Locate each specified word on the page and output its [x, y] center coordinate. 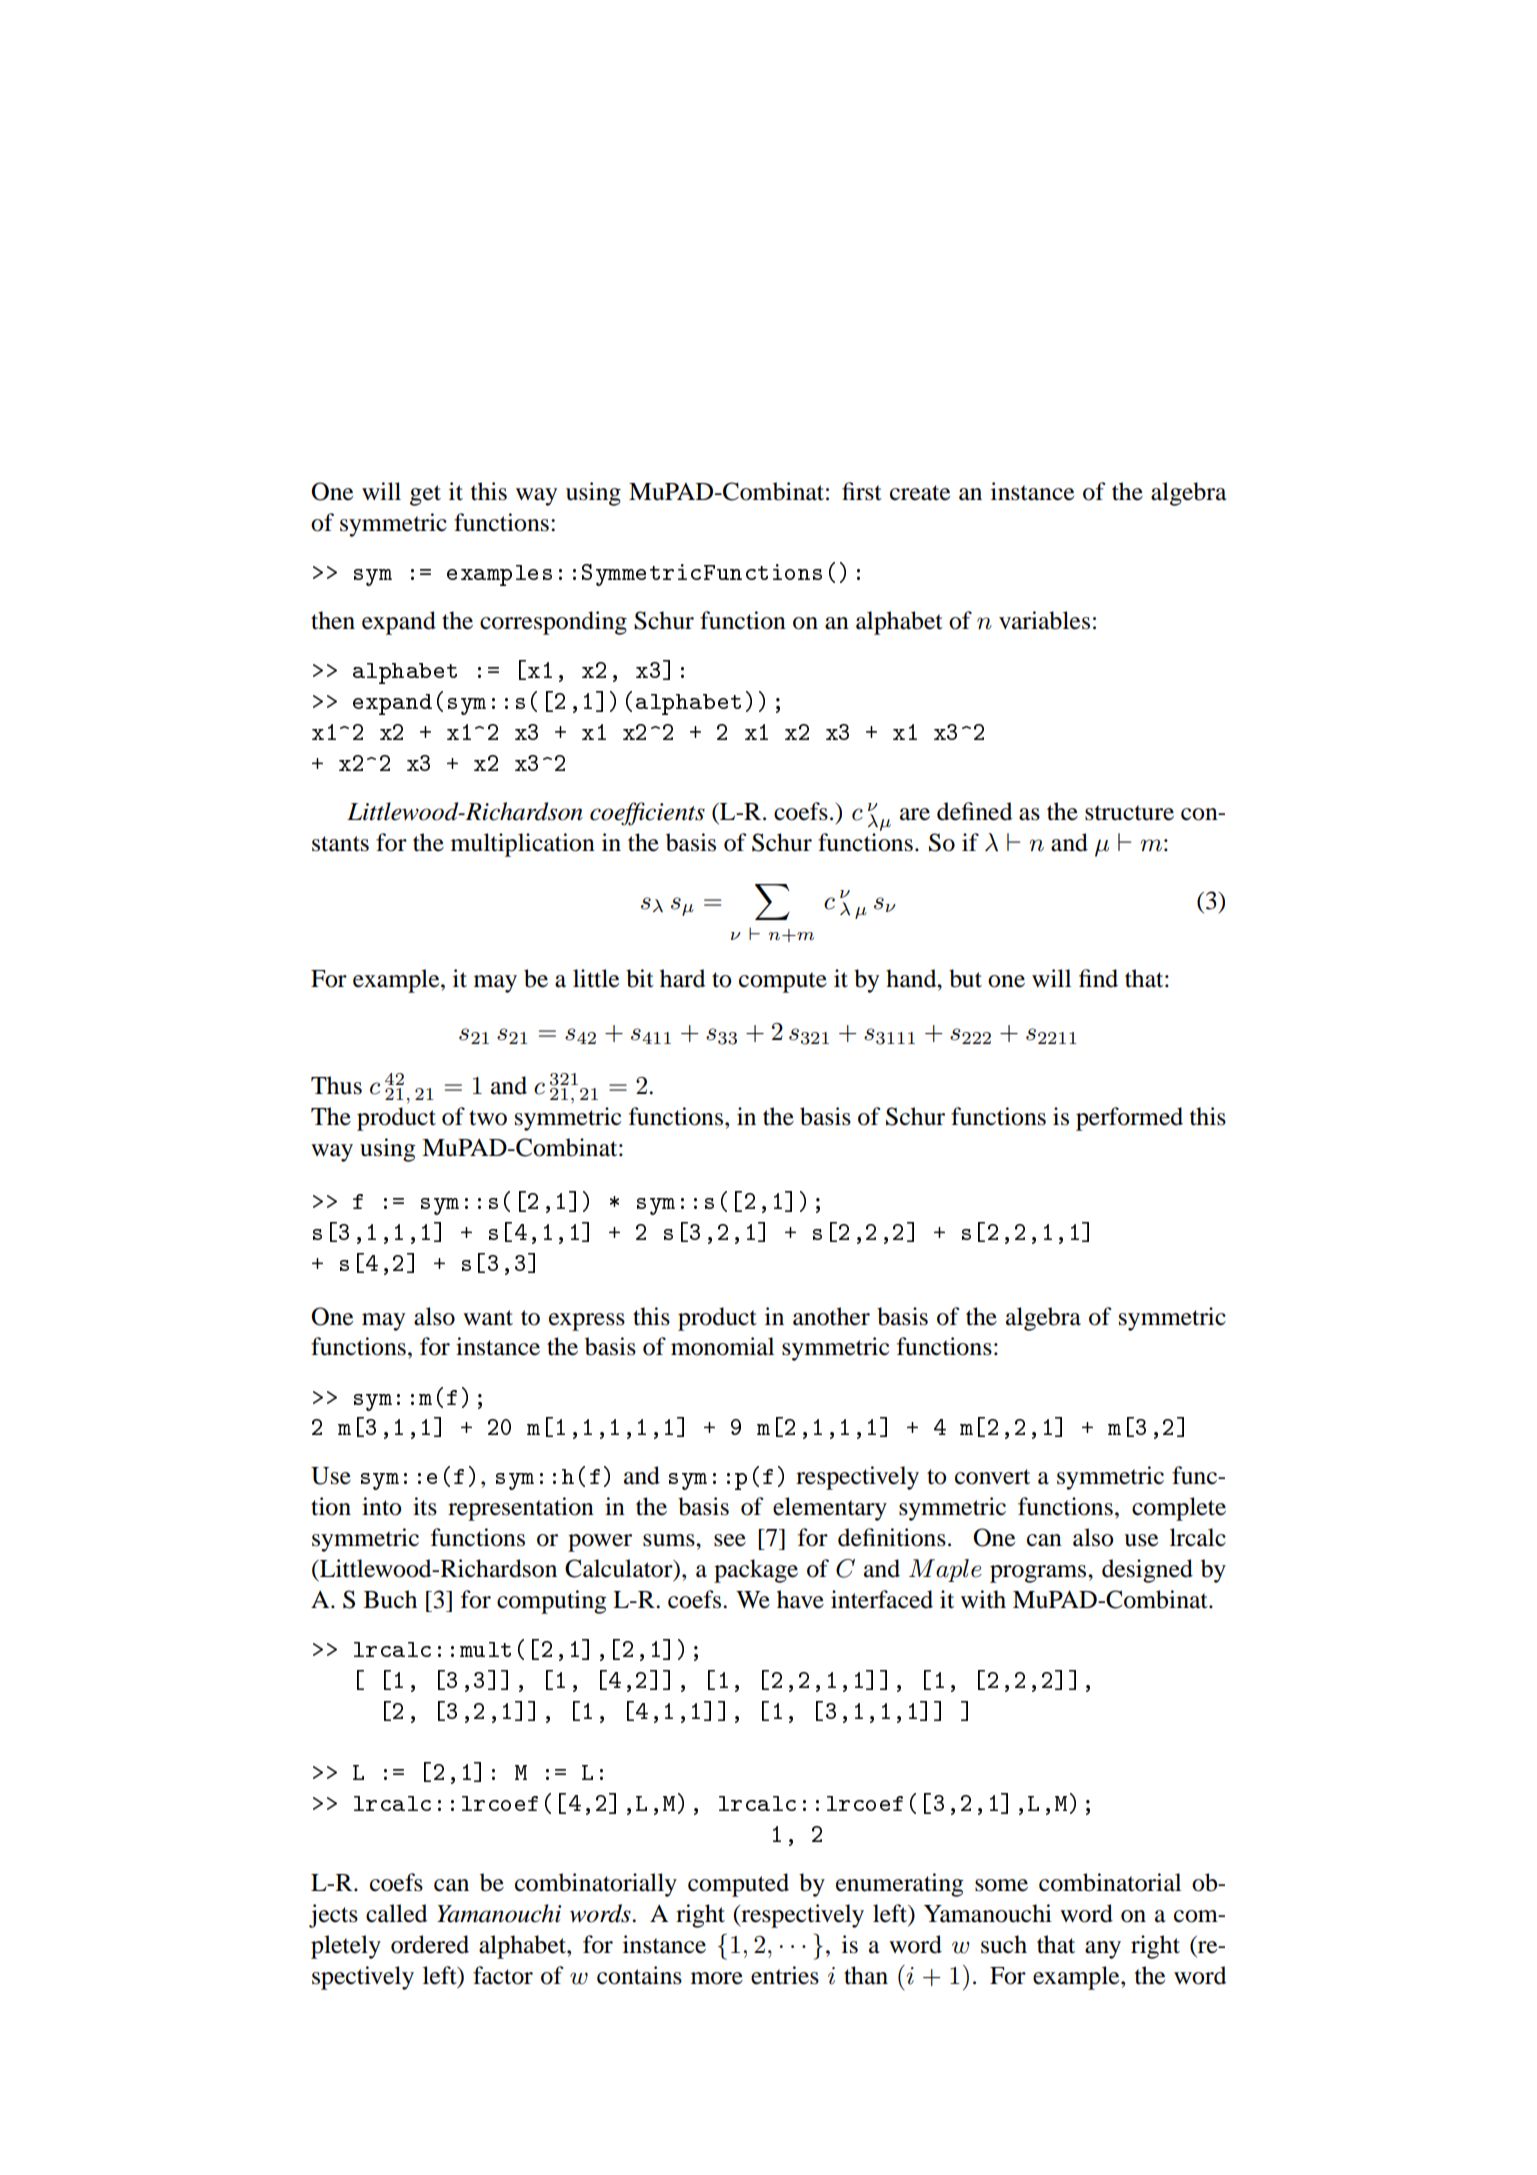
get [425, 495]
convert [992, 1477]
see [730, 1540]
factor [503, 1975]
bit [640, 978]
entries [785, 1975]
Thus [336, 1085]
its [425, 1506]
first [862, 491]
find [1098, 978]
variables [1044, 620]
